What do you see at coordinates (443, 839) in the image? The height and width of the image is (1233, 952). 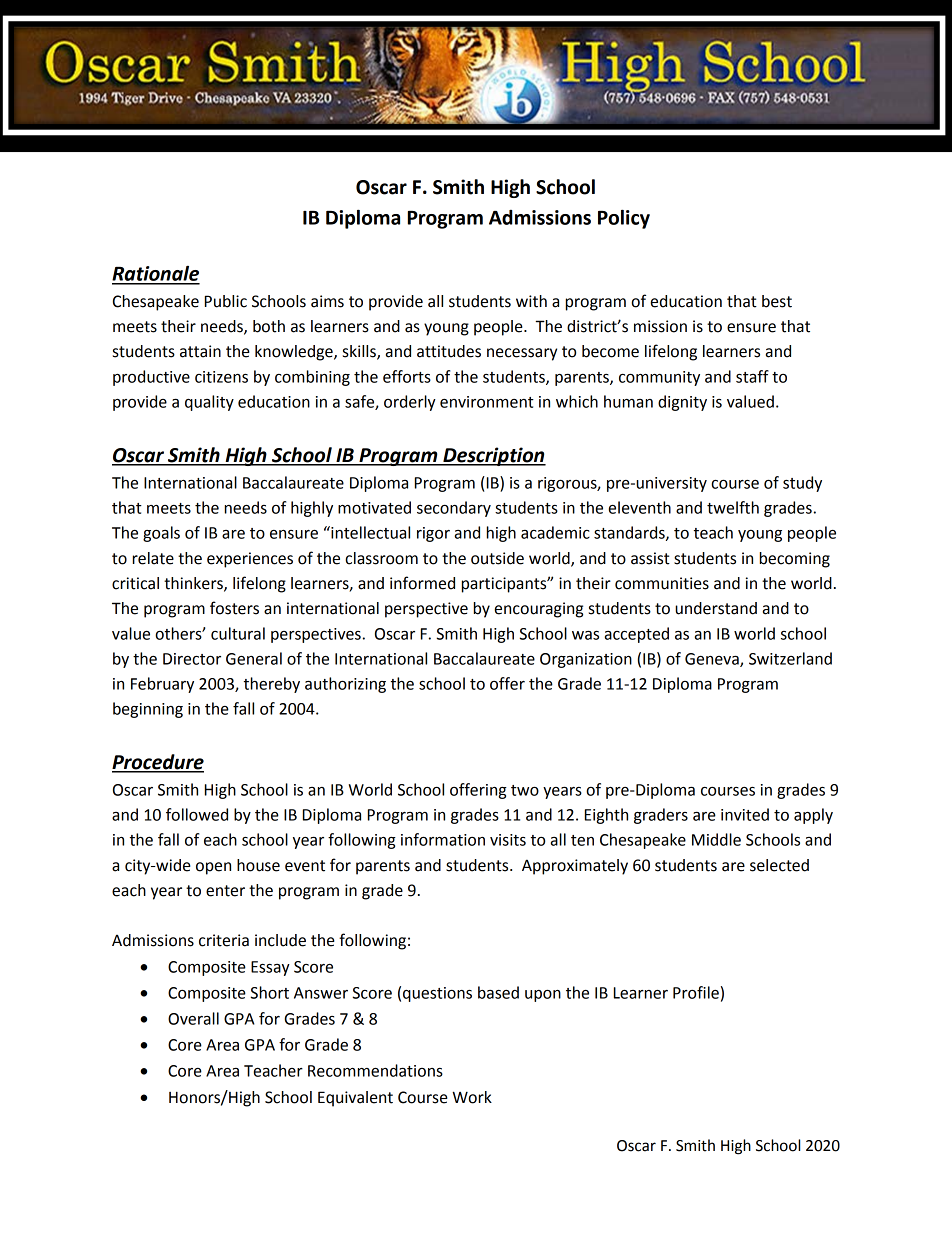 I see `information` at bounding box center [443, 839].
